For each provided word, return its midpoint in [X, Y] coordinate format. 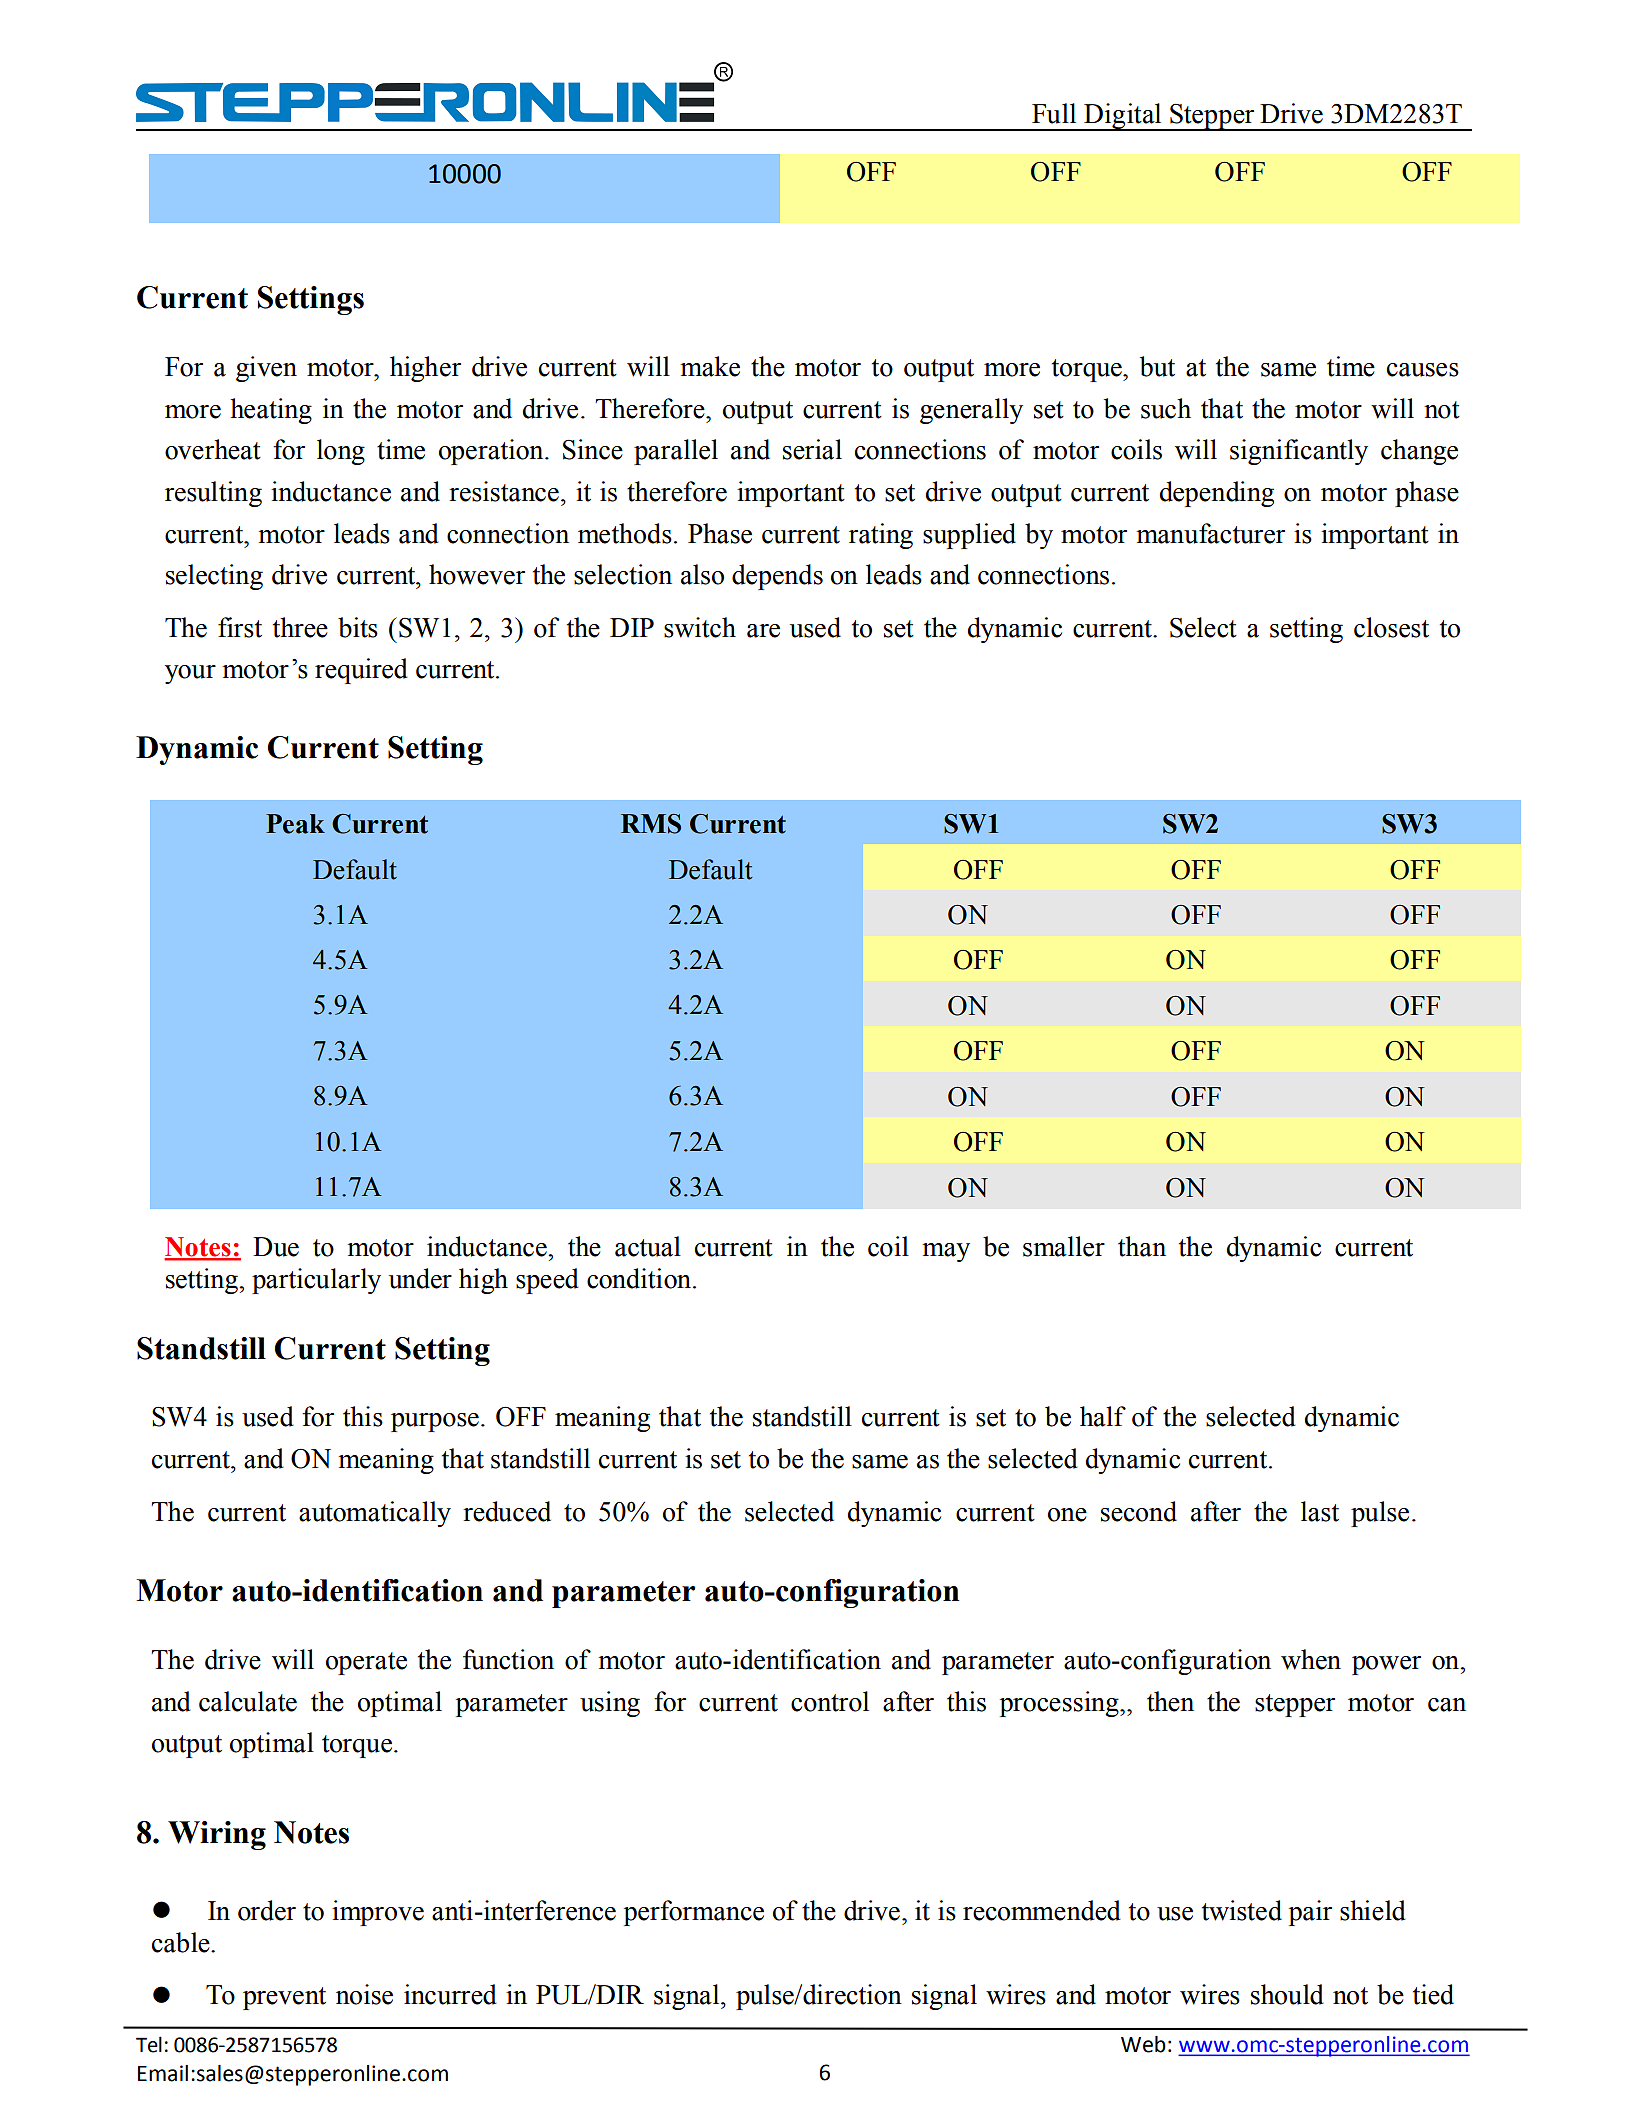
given [266, 369]
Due [276, 1247]
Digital [1123, 117]
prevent [284, 1998]
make [710, 366]
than [1142, 1246]
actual [648, 1246]
